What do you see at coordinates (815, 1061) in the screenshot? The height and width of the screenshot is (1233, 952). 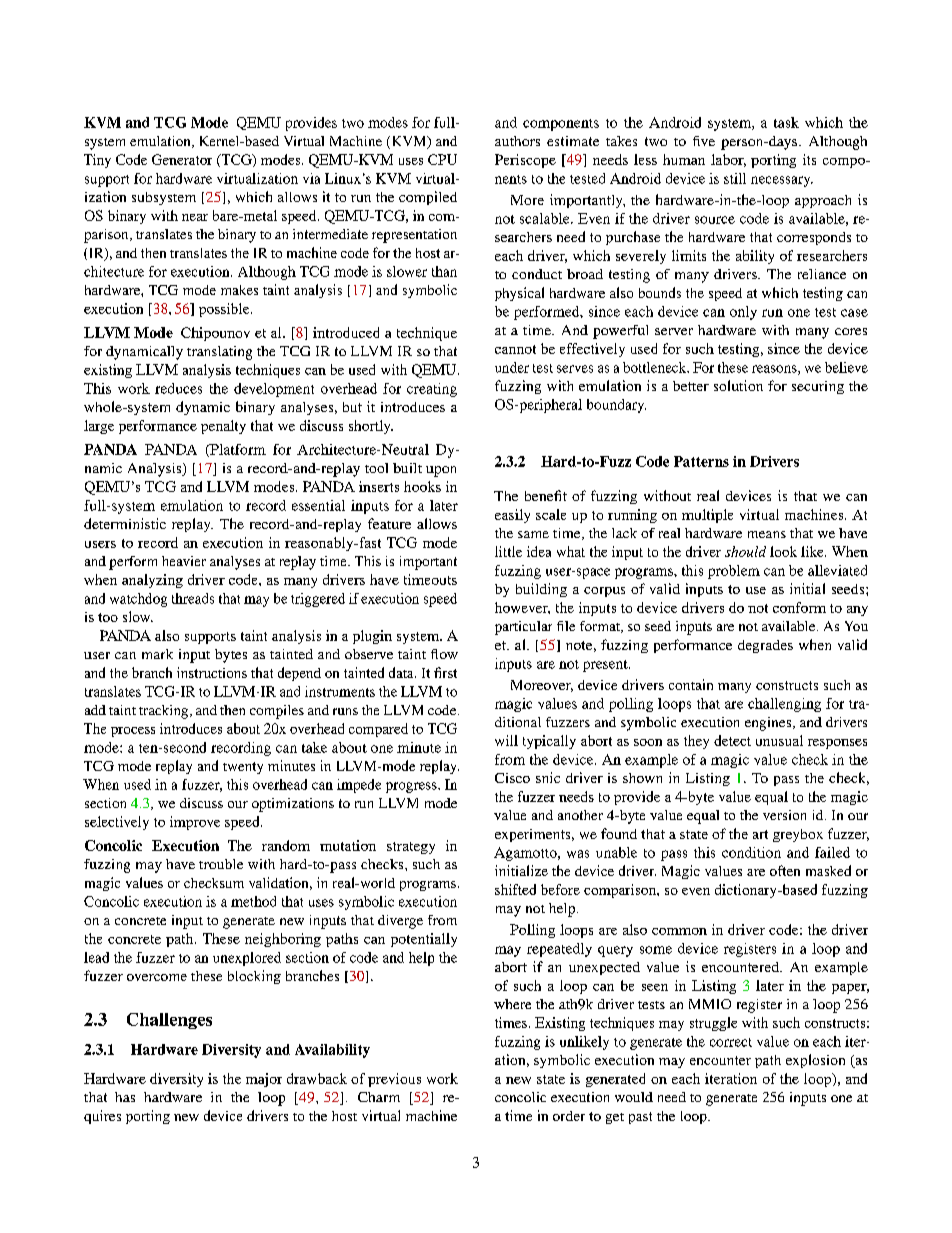 I see `explosion` at bounding box center [815, 1061].
